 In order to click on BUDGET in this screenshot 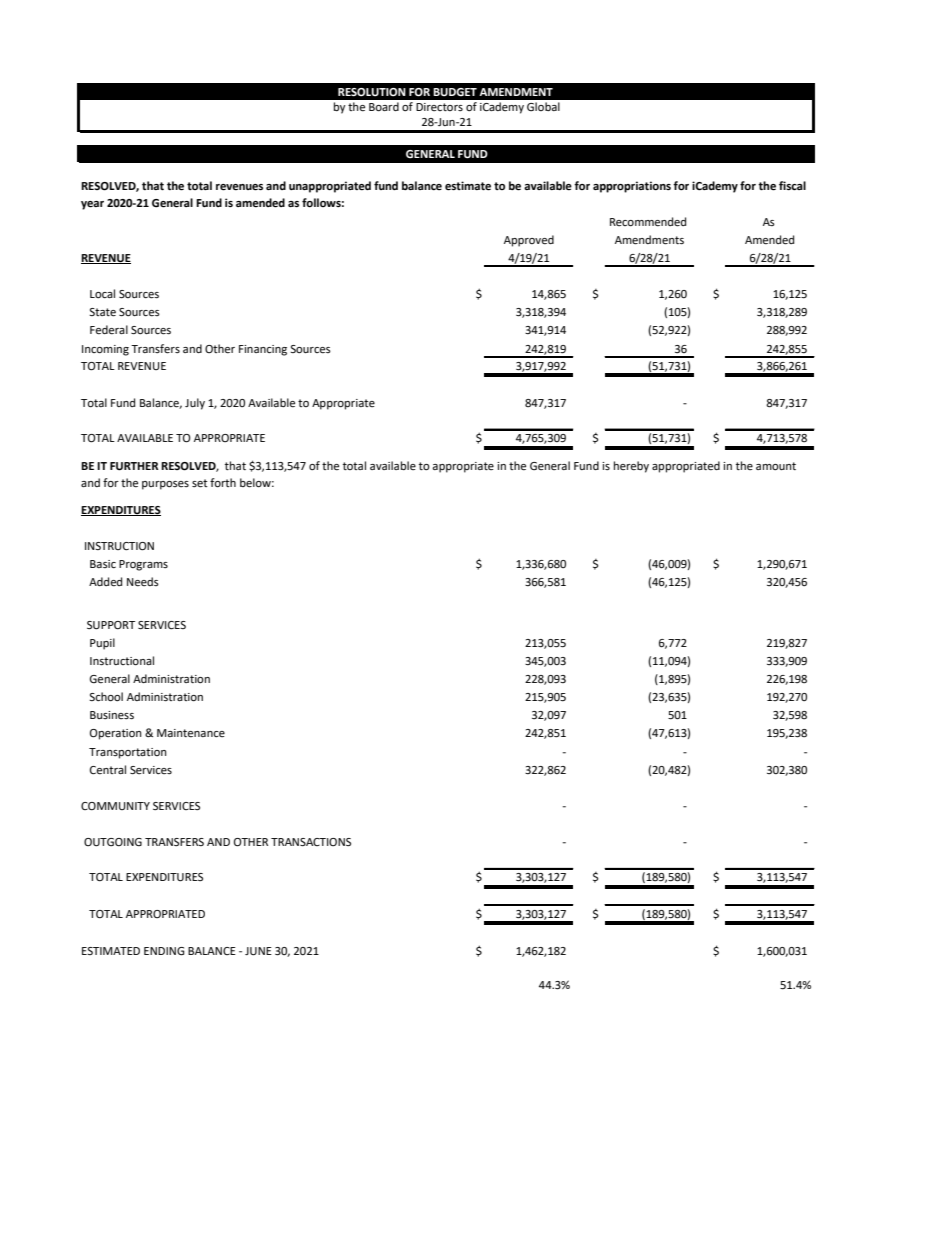, I will do `click(455, 92)`.
